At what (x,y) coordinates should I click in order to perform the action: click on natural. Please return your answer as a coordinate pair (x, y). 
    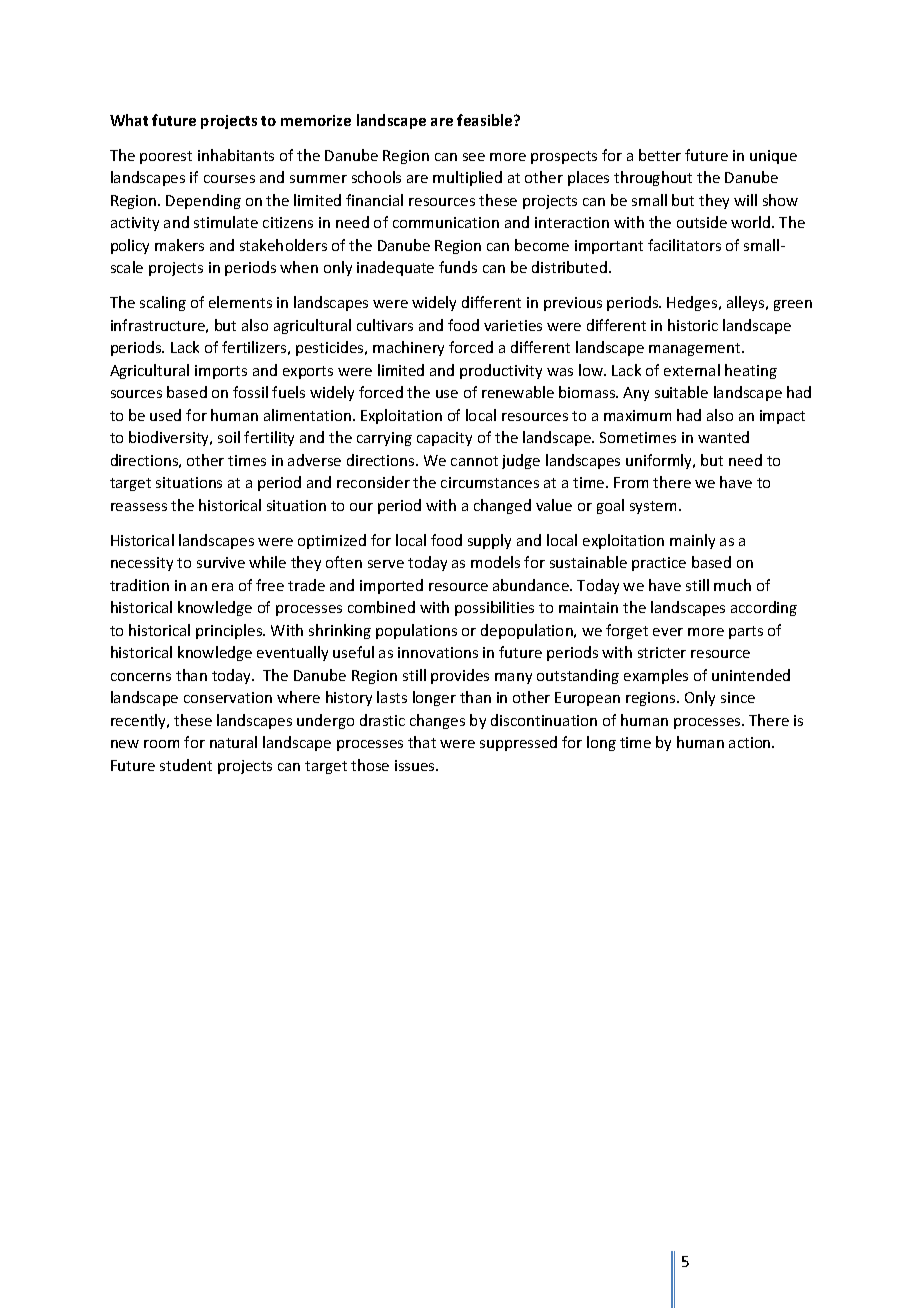
    Looking at the image, I should click on (233, 742).
